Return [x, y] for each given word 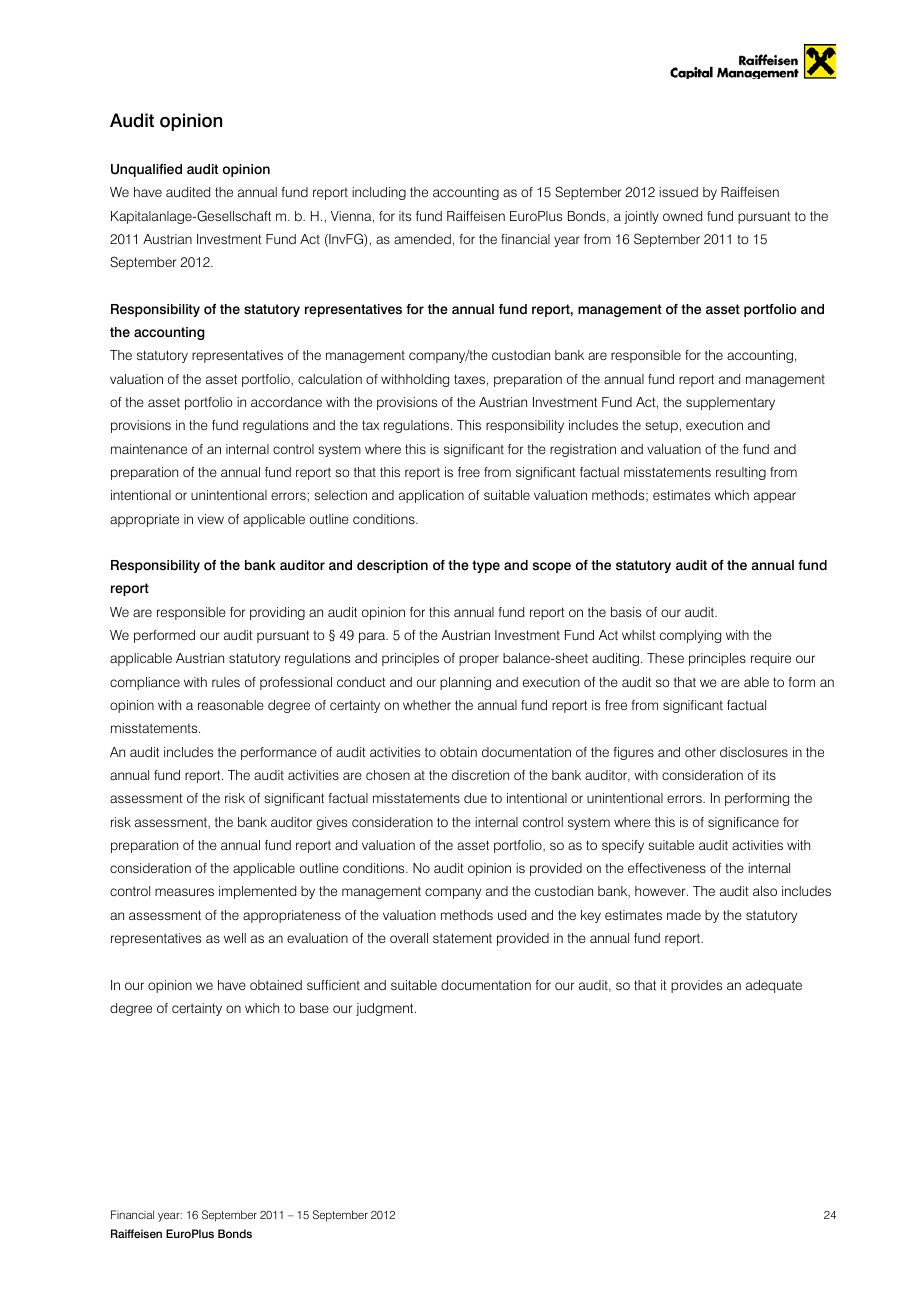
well [235, 938]
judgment [386, 1009]
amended [422, 239]
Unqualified [146, 170]
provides [696, 986]
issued [678, 192]
